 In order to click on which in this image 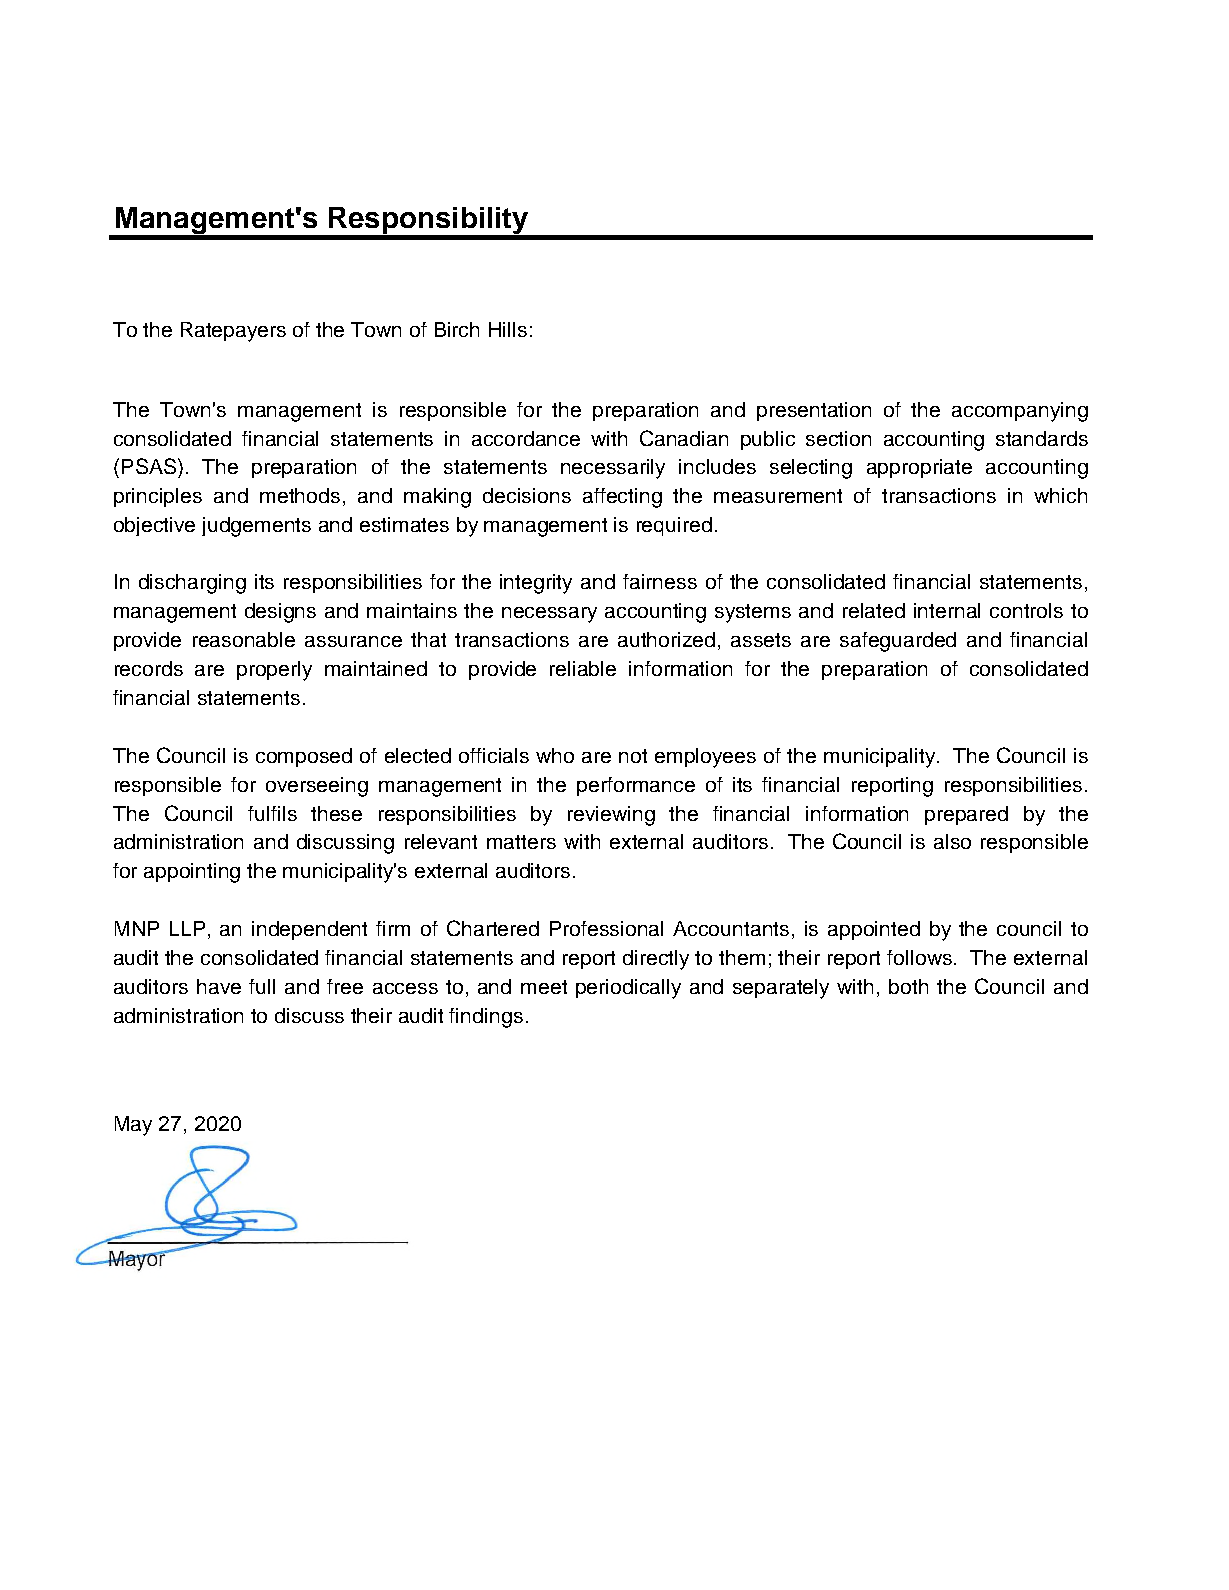, I will do `click(1060, 495)`.
